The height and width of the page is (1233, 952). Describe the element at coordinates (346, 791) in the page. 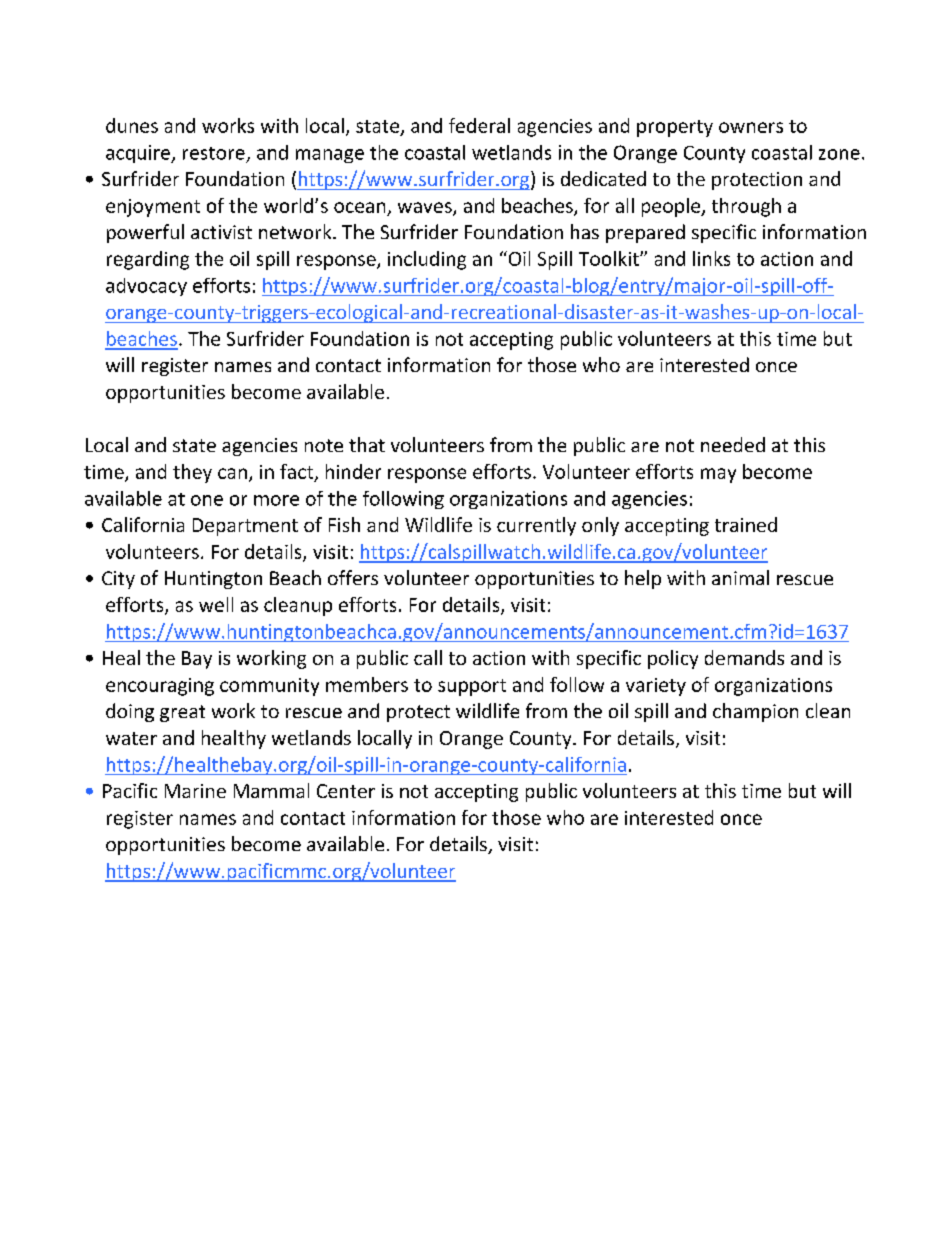

I see `Center` at that location.
